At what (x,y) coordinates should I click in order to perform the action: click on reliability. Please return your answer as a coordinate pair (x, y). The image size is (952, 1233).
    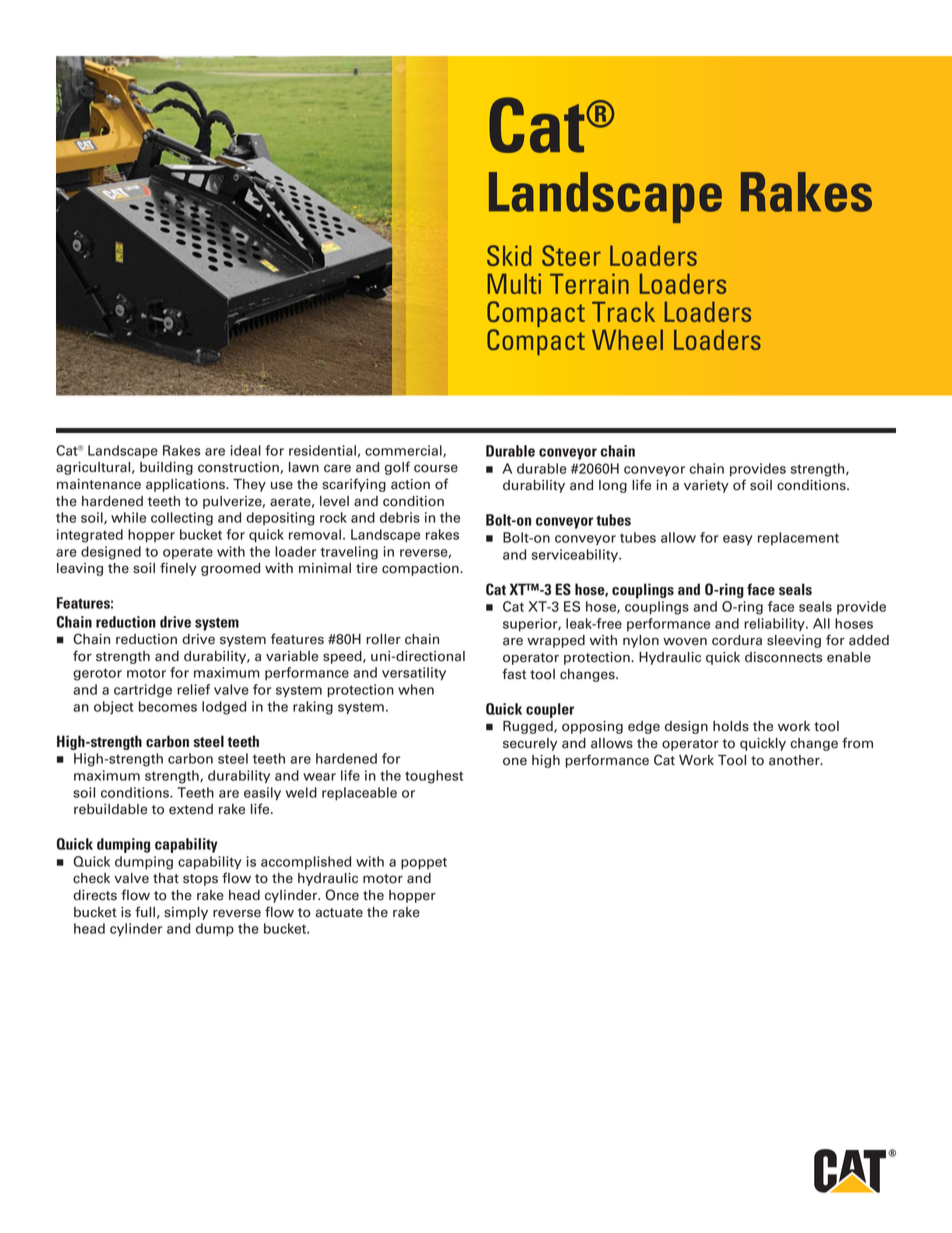
    Looking at the image, I should click on (775, 624).
